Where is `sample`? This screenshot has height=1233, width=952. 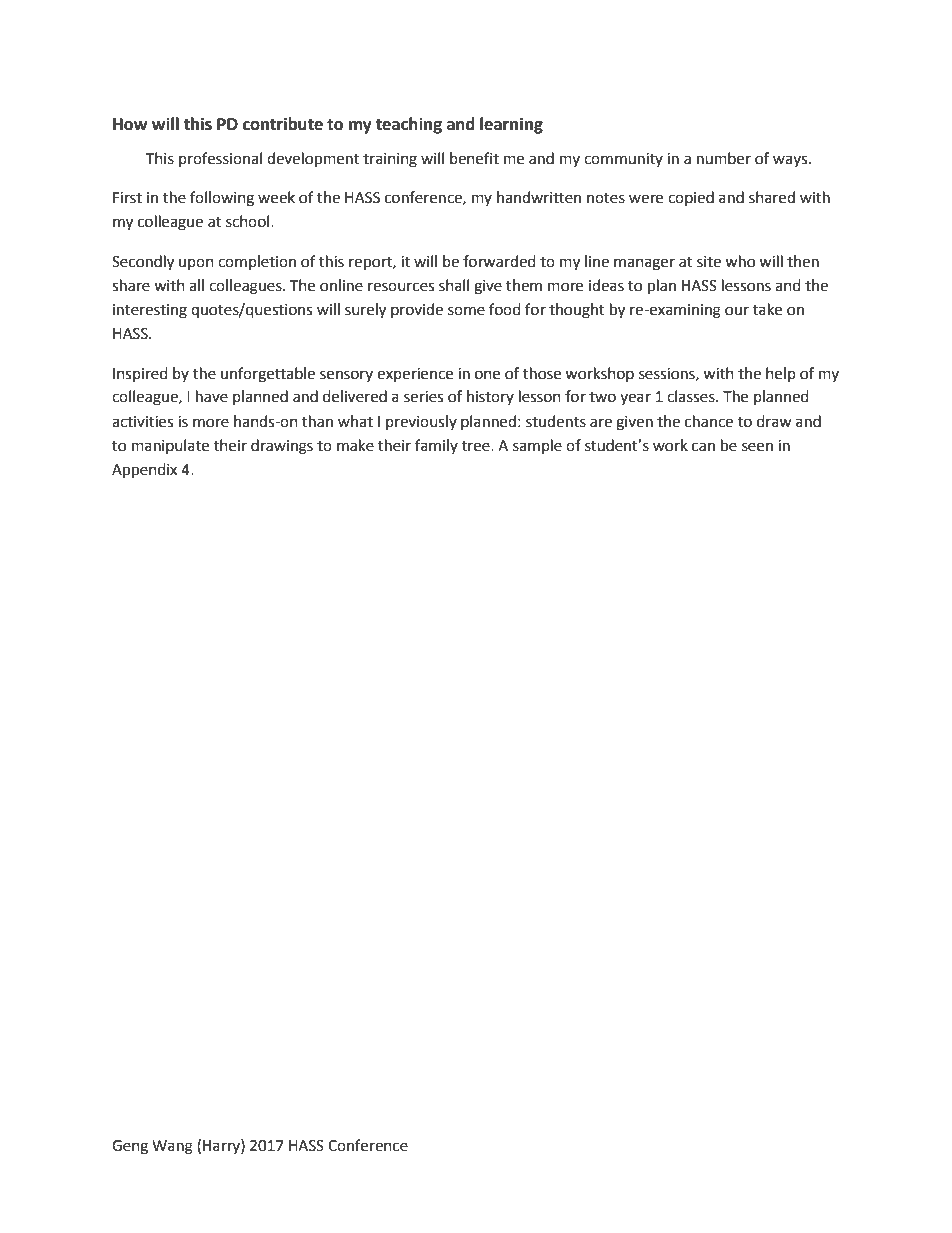 sample is located at coordinates (537, 446).
